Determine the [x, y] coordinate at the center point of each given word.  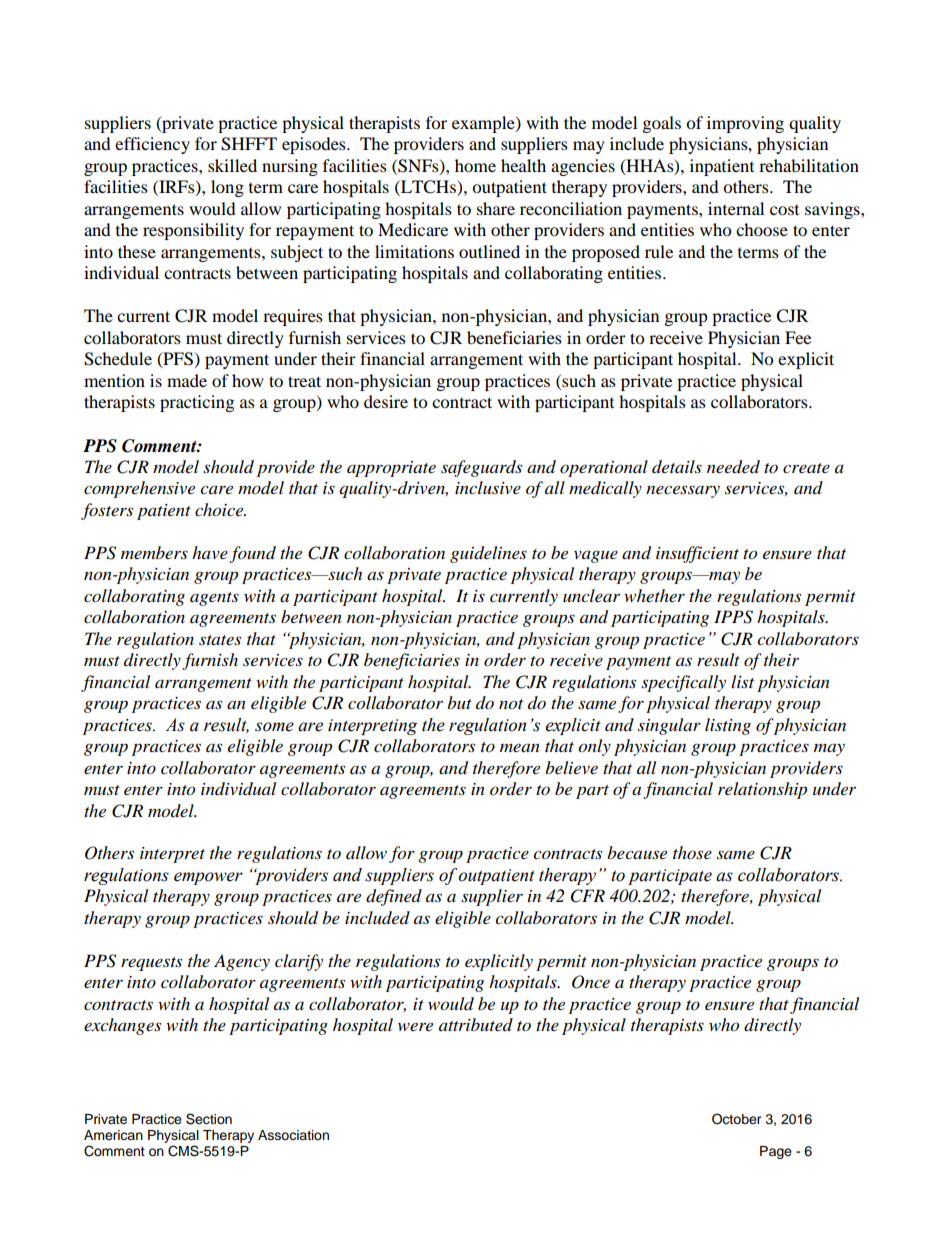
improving [745, 124]
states [220, 640]
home [475, 165]
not [511, 704]
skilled [232, 165]
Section [209, 1119]
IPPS [733, 617]
